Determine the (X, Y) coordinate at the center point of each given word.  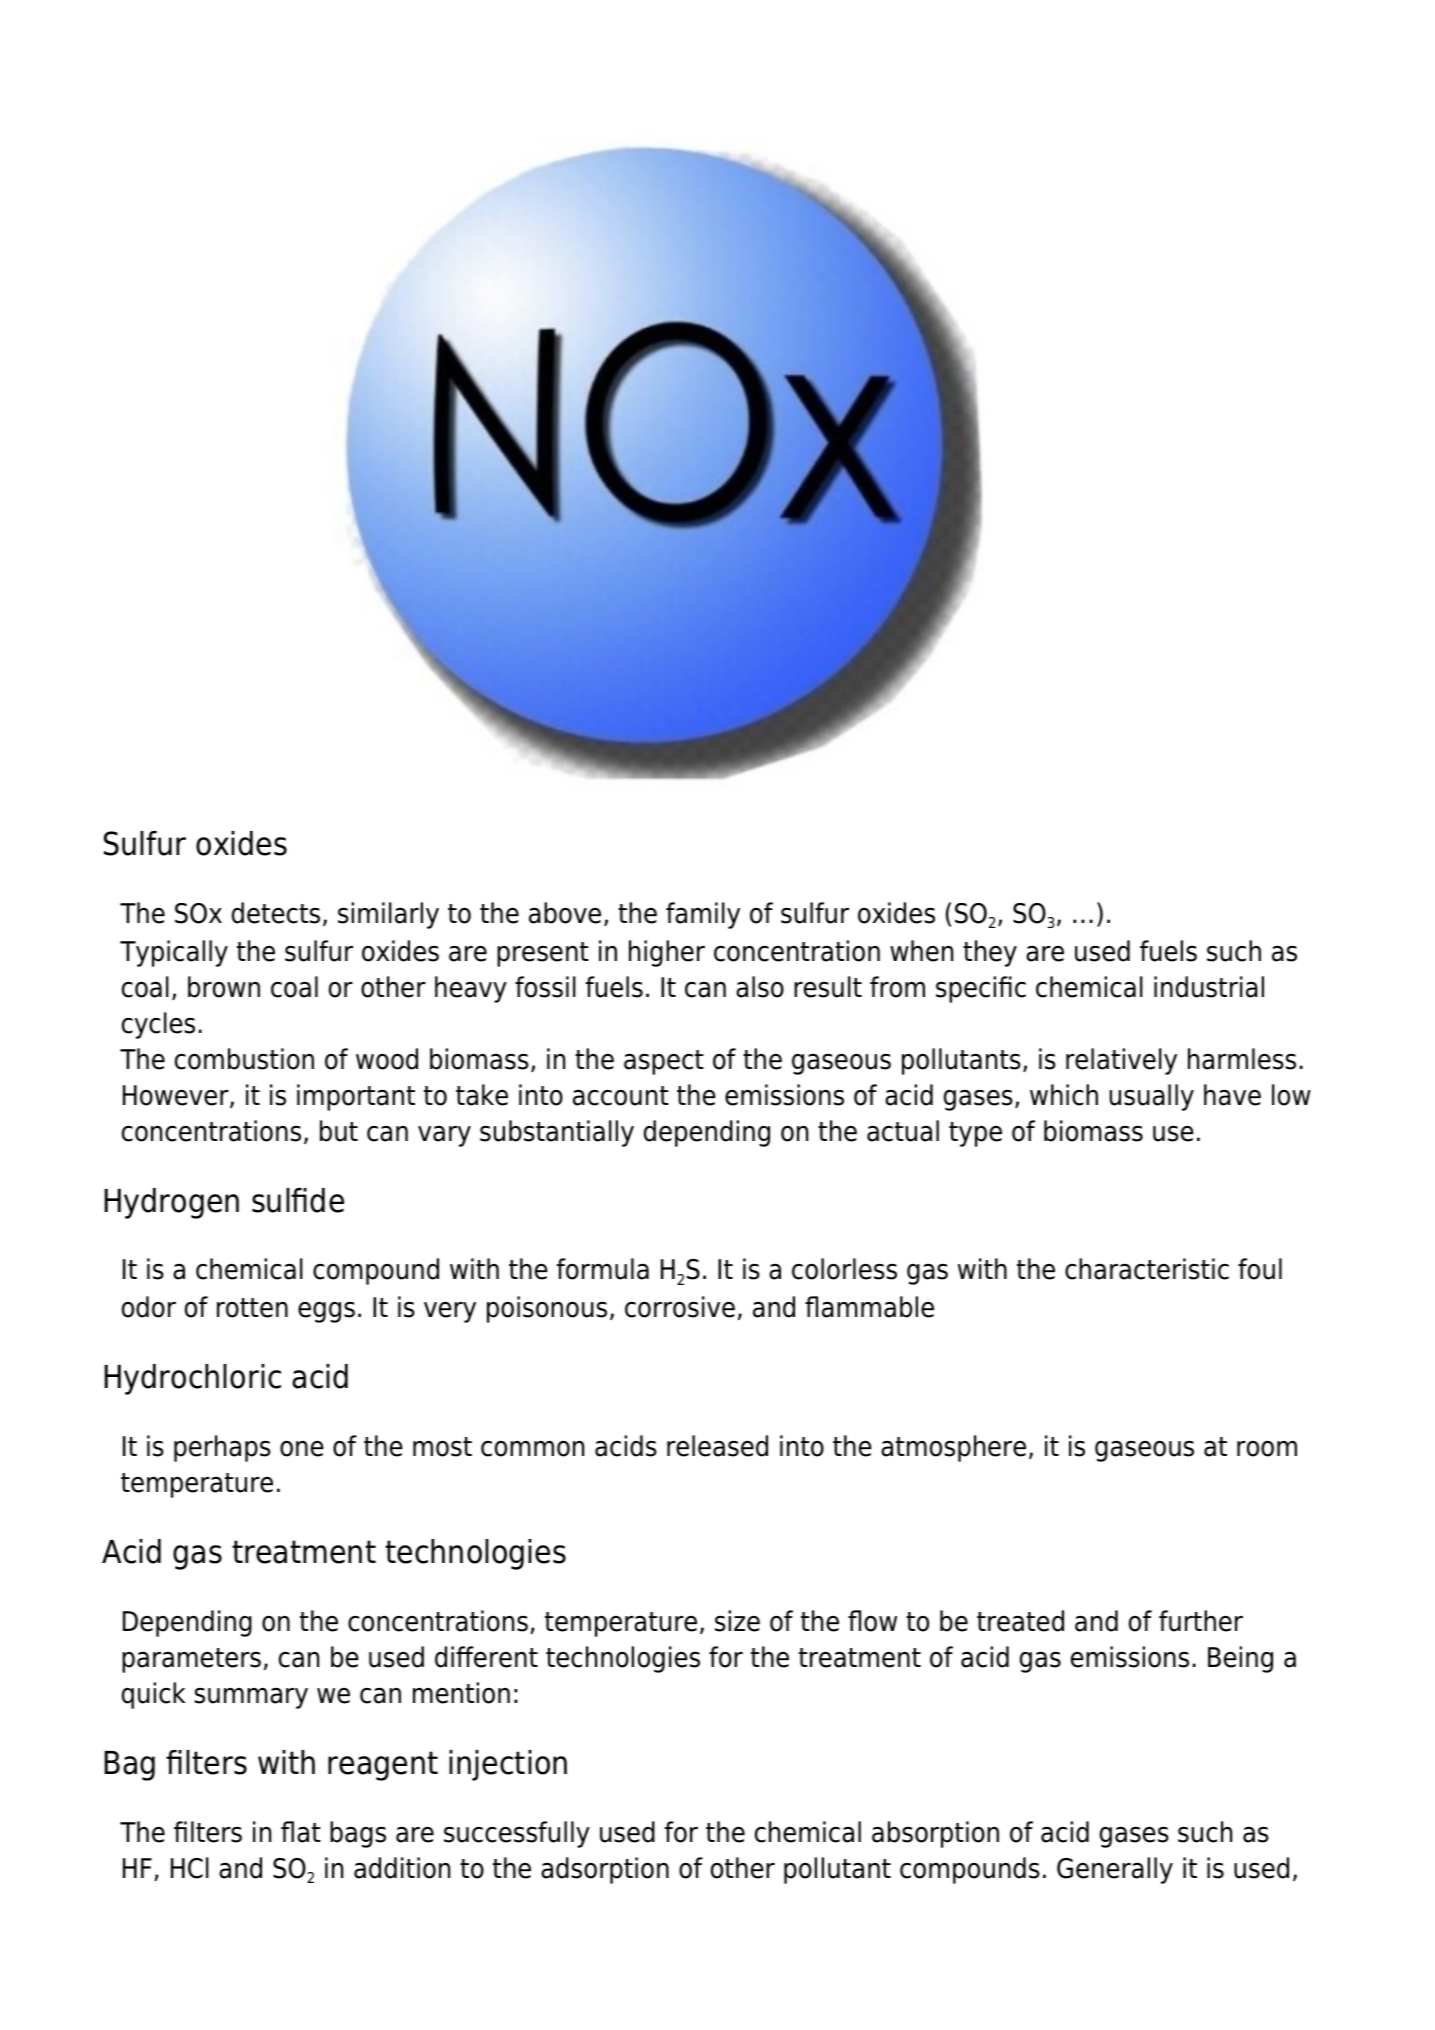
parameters (191, 1660)
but (339, 1131)
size (737, 1621)
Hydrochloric (192, 1379)
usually (1152, 1097)
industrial (1209, 987)
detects (276, 913)
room (1267, 1449)
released (717, 1446)
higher (667, 953)
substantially (557, 1133)
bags (358, 1834)
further (1201, 1621)
